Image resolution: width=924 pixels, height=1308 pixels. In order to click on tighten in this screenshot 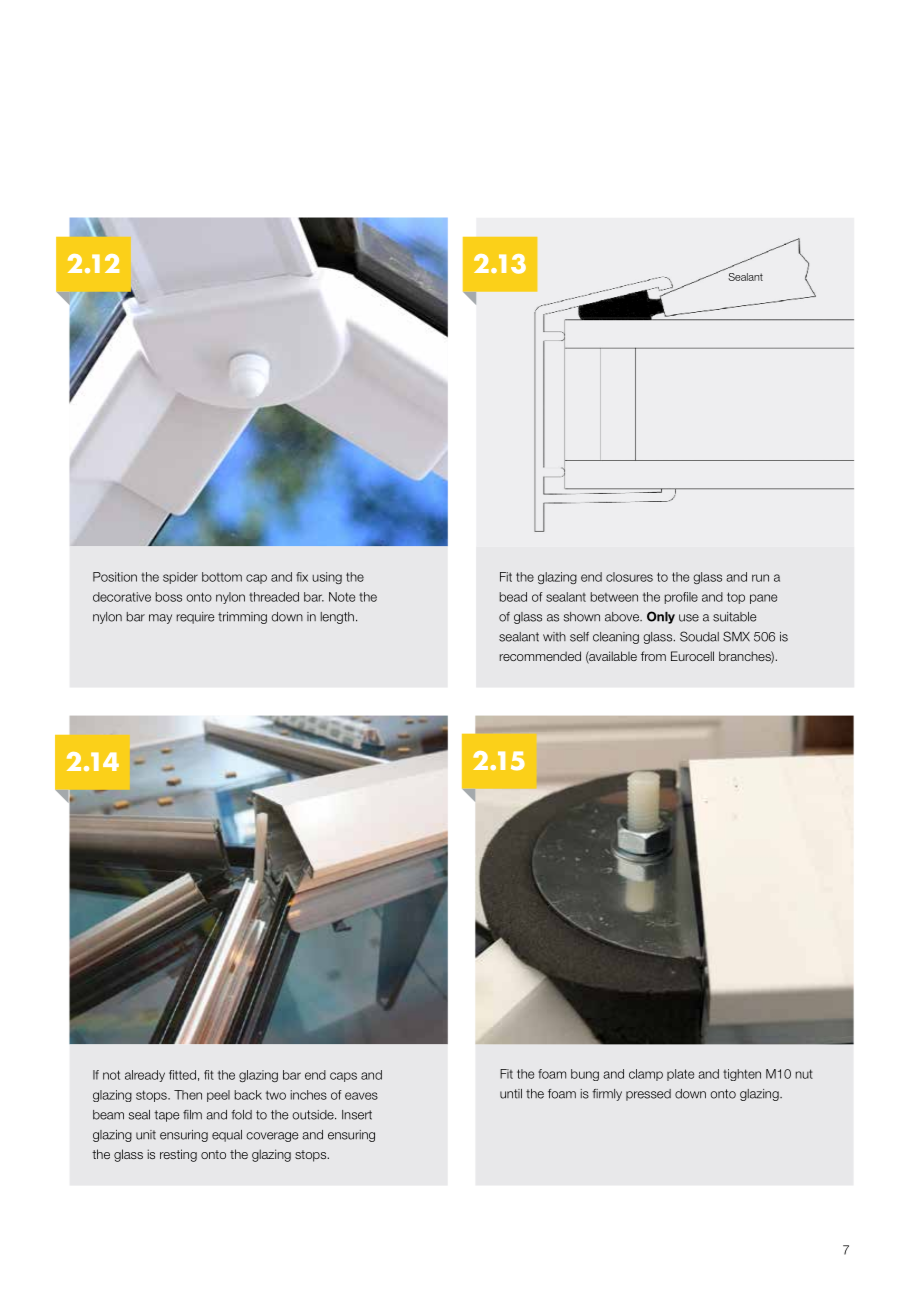, I will do `click(742, 1075)`.
